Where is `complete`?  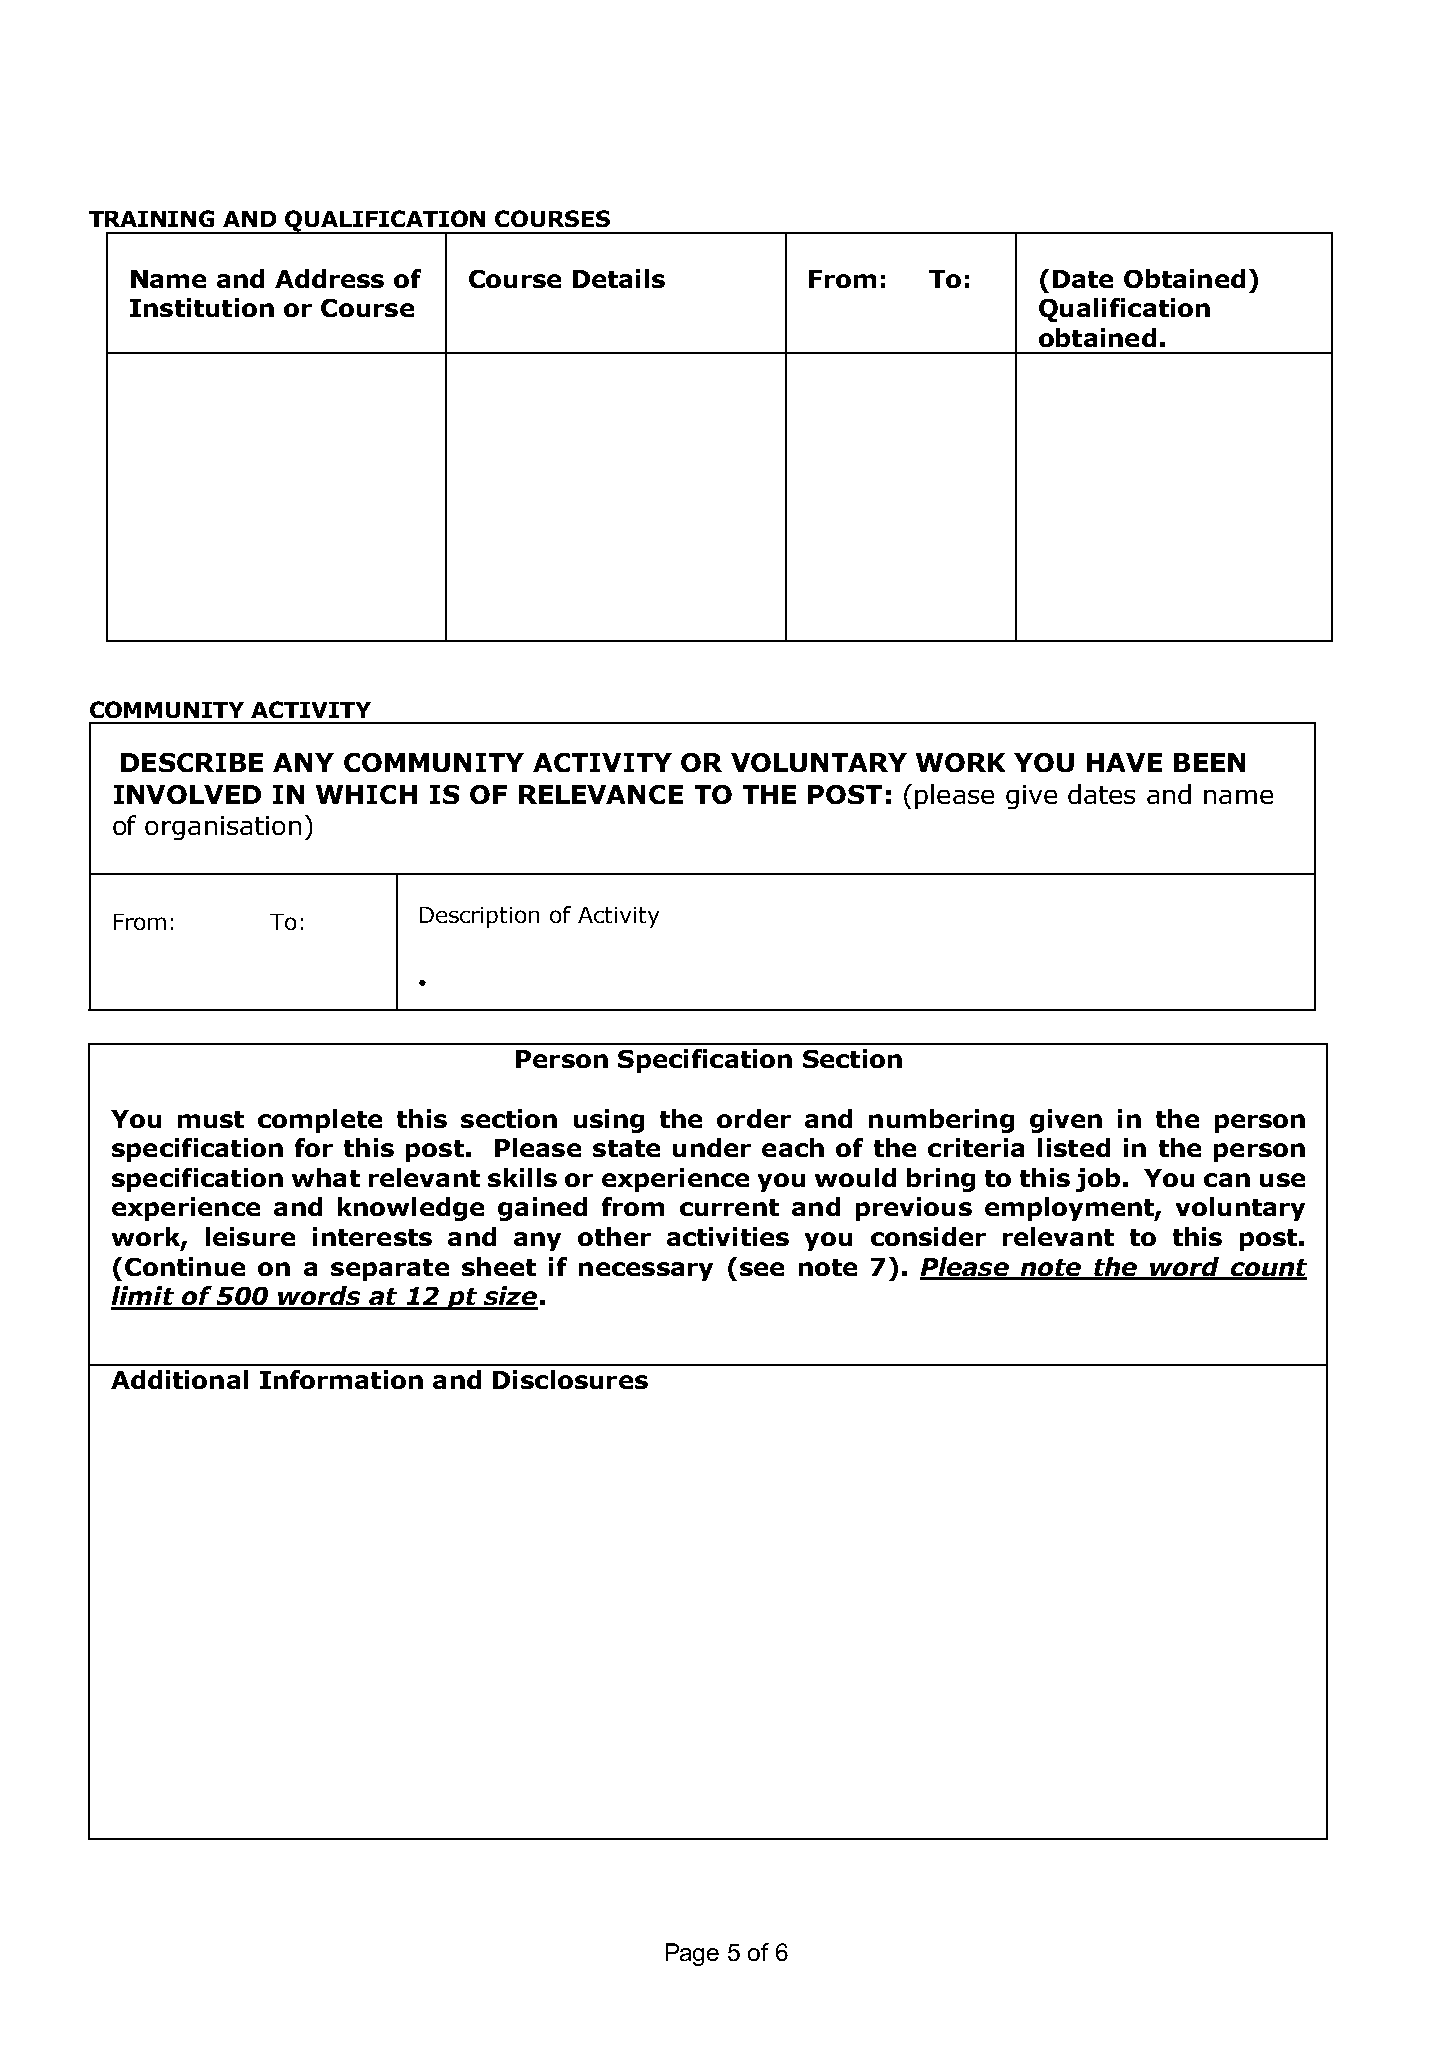
complete is located at coordinates (320, 1121).
